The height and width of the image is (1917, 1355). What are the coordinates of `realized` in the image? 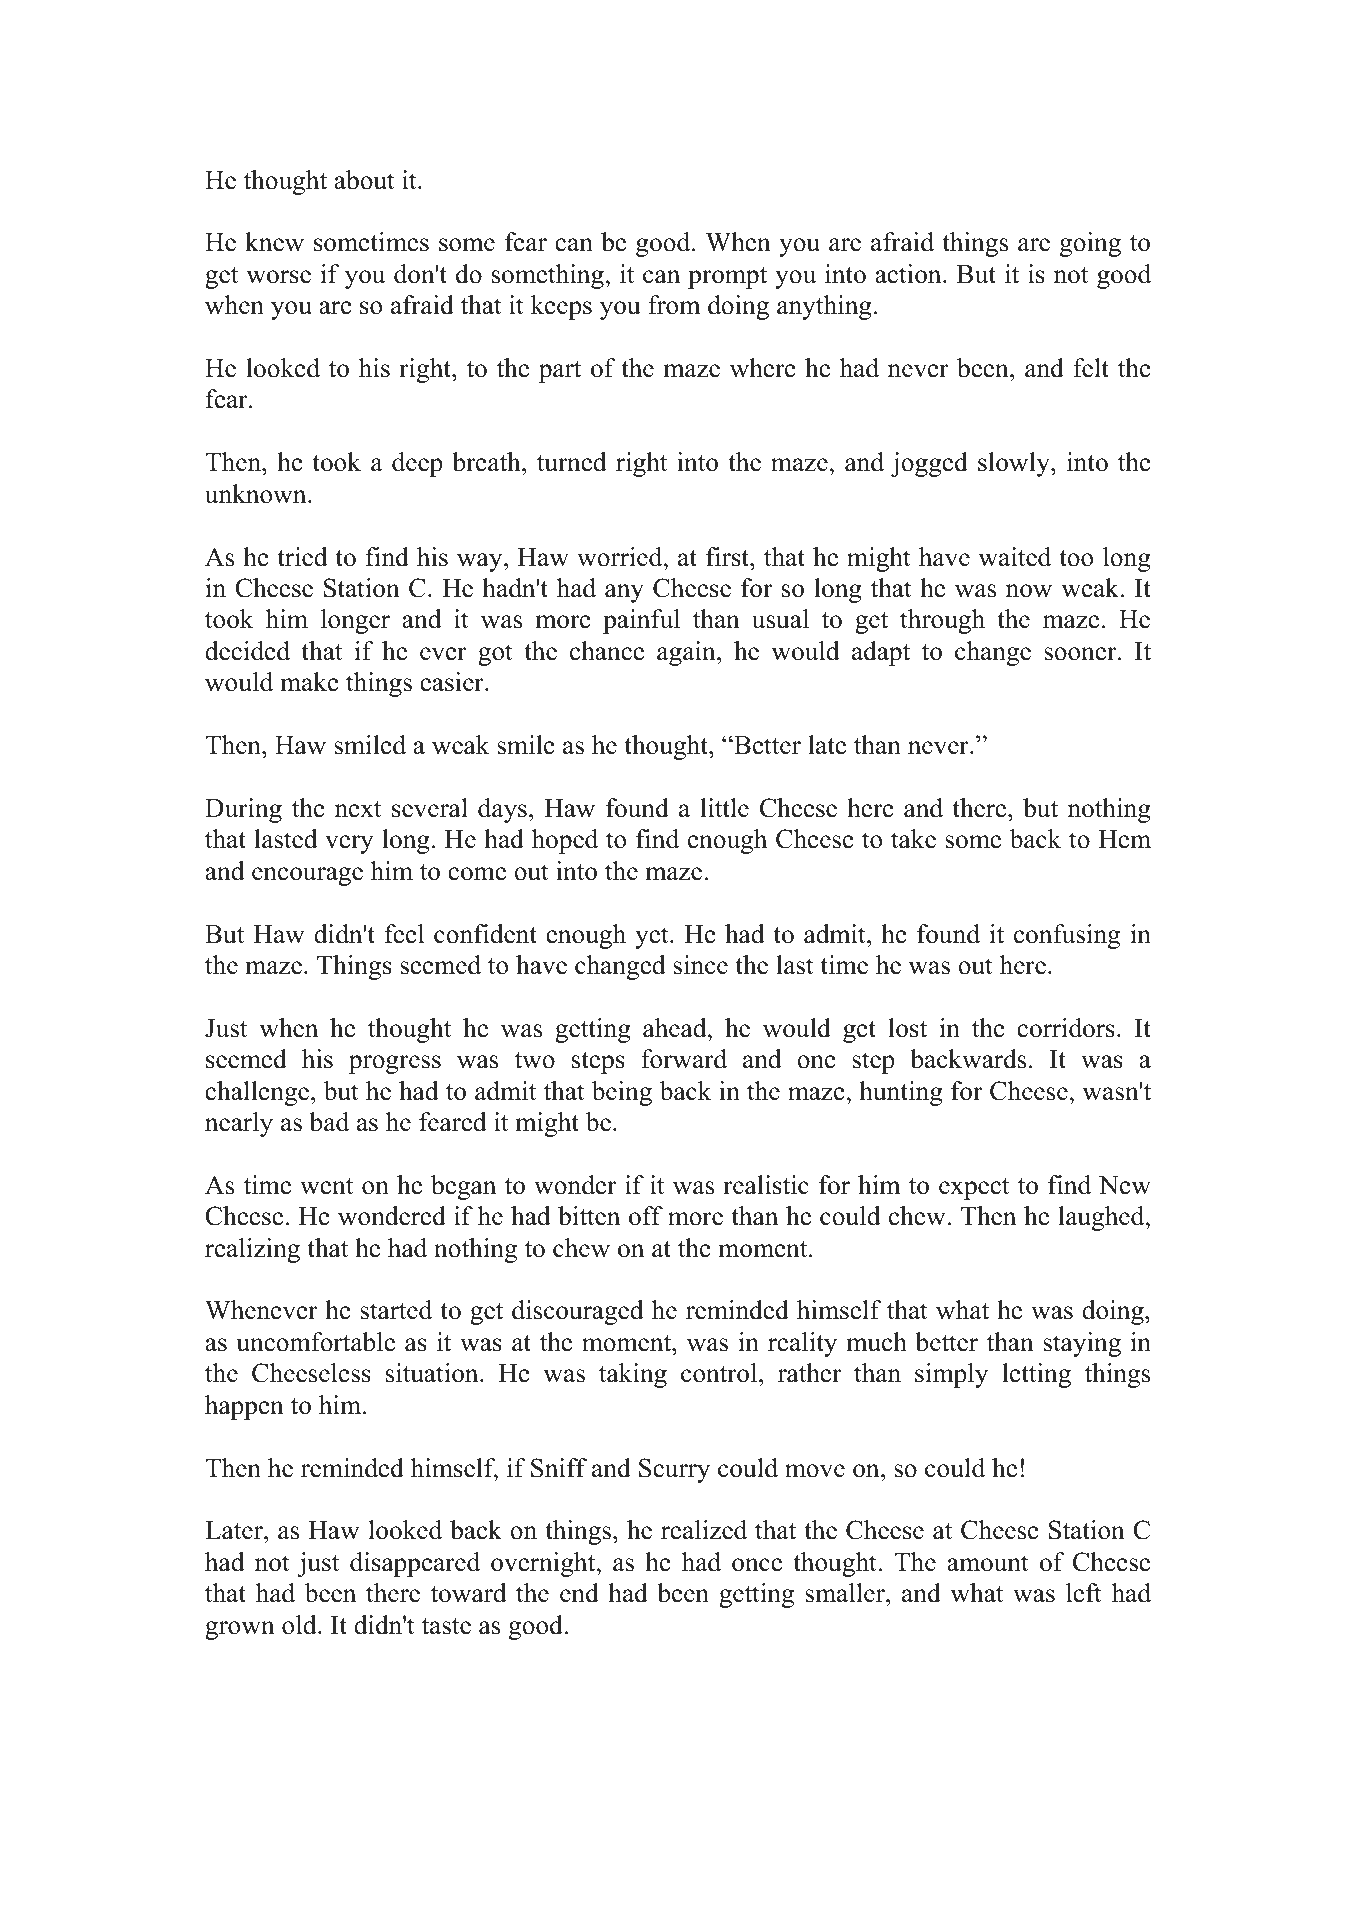 It's located at (704, 1530).
